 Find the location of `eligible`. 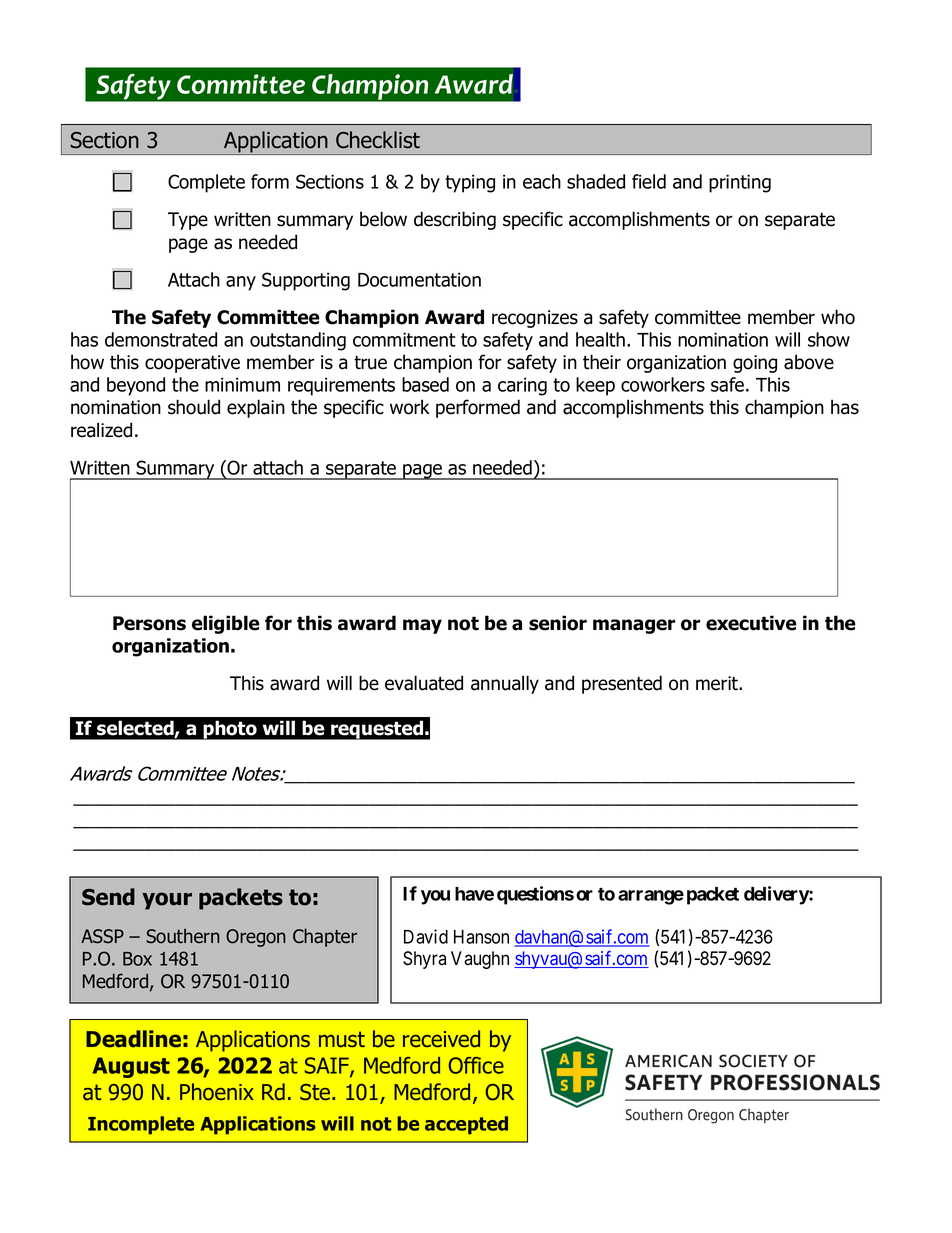

eligible is located at coordinates (226, 624).
